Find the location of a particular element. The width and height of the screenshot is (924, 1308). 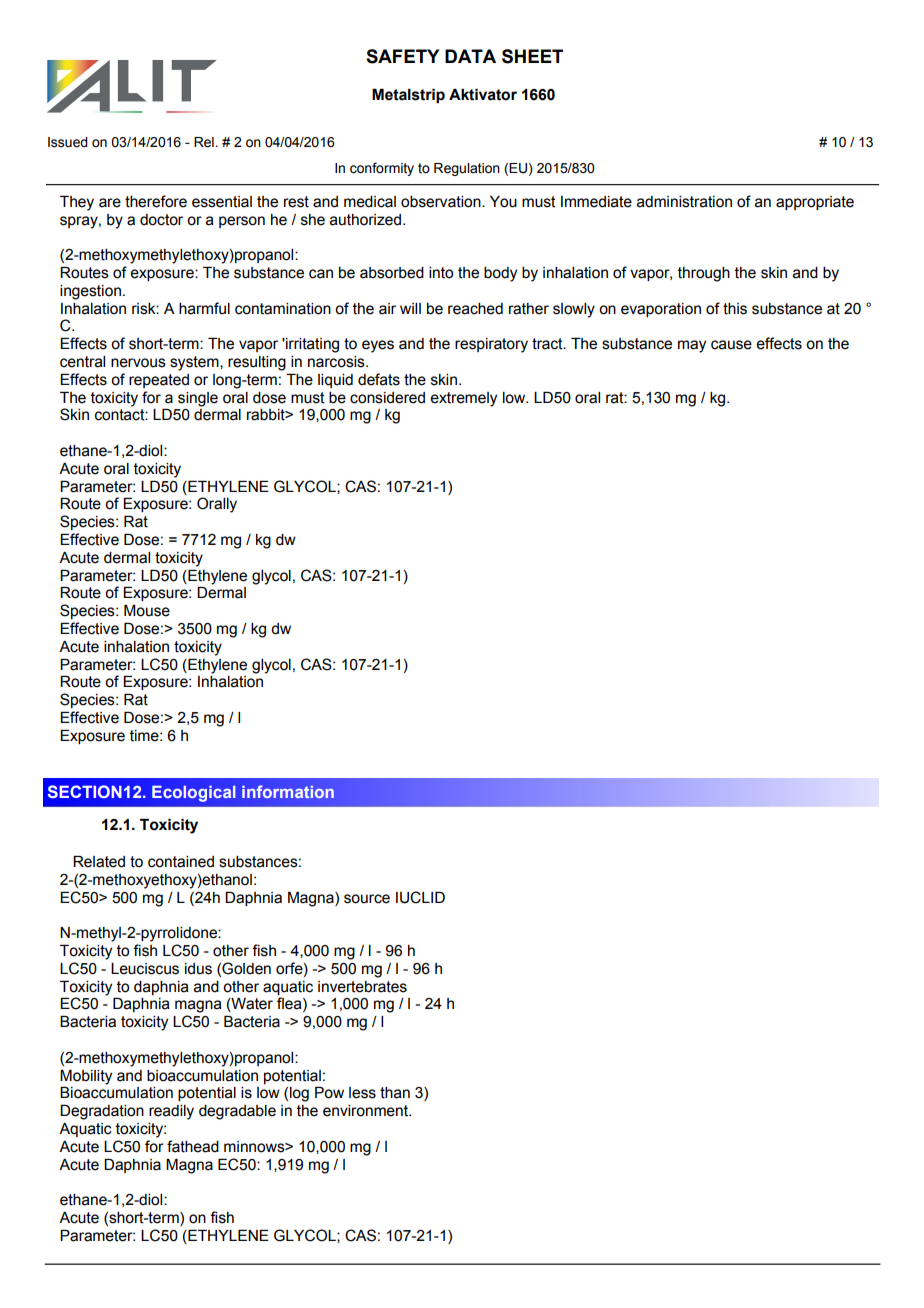

DATA is located at coordinates (470, 56).
